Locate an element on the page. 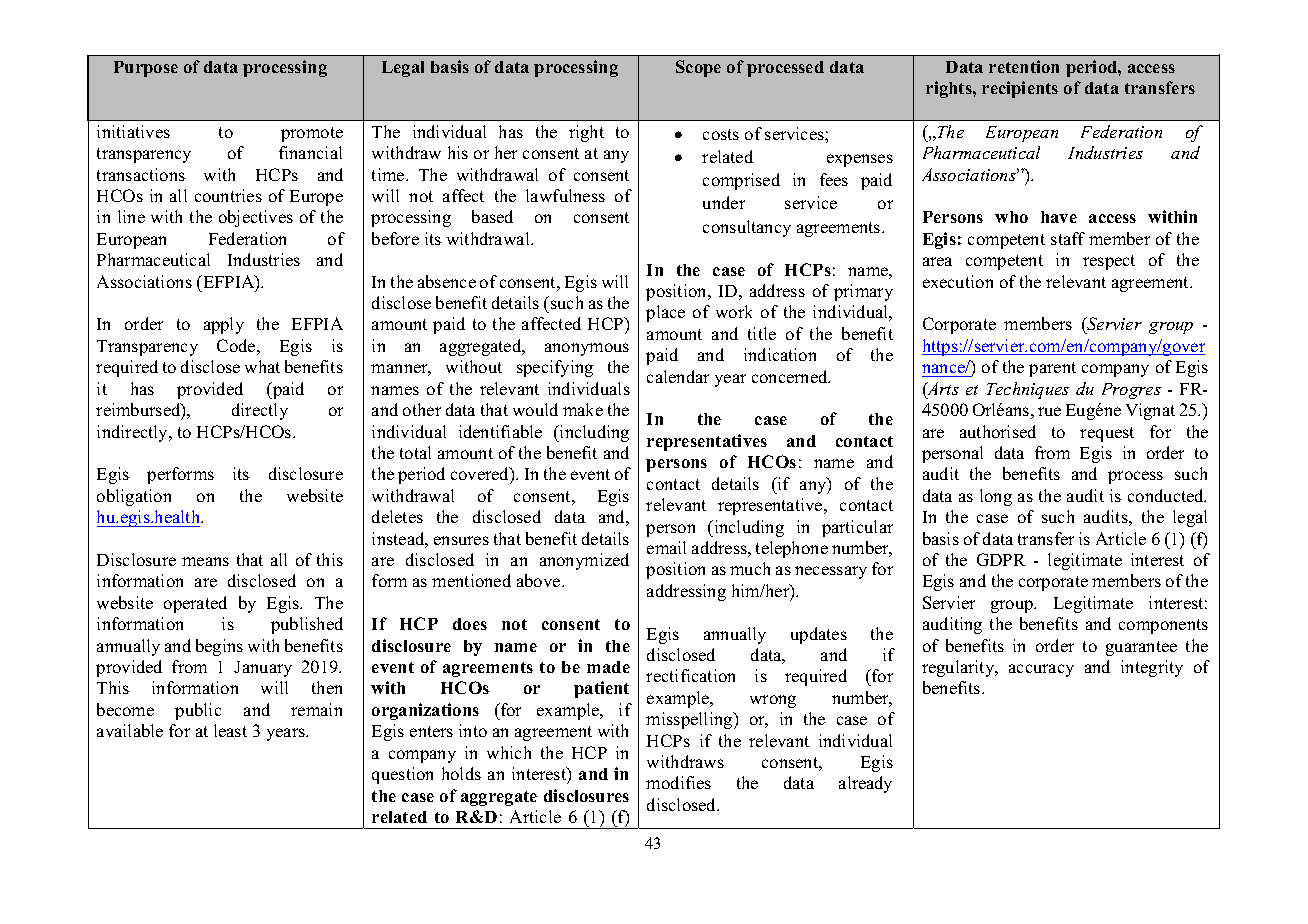 The height and width of the image is (924, 1308). modifies is located at coordinates (678, 782).
